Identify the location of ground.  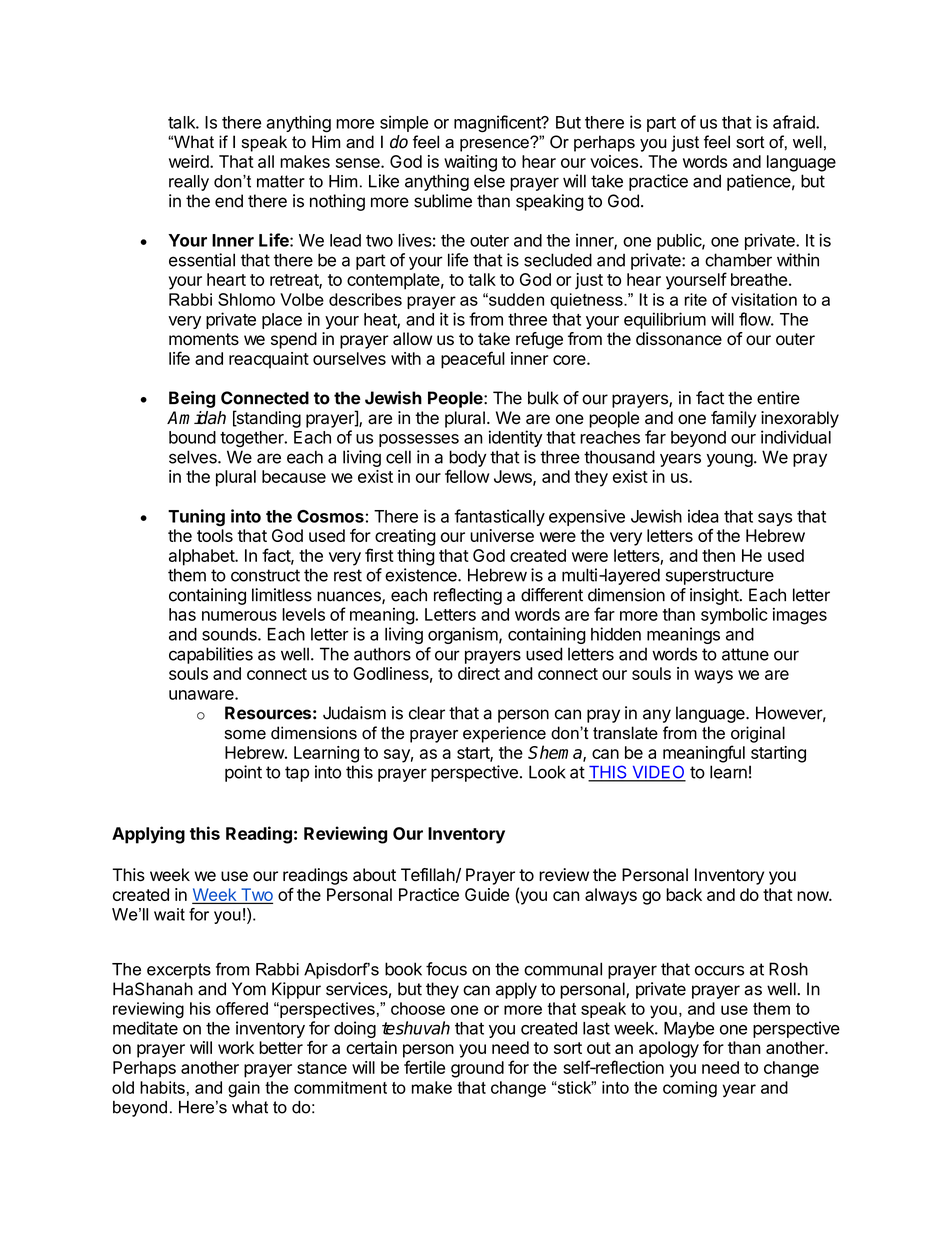
(477, 1069).
